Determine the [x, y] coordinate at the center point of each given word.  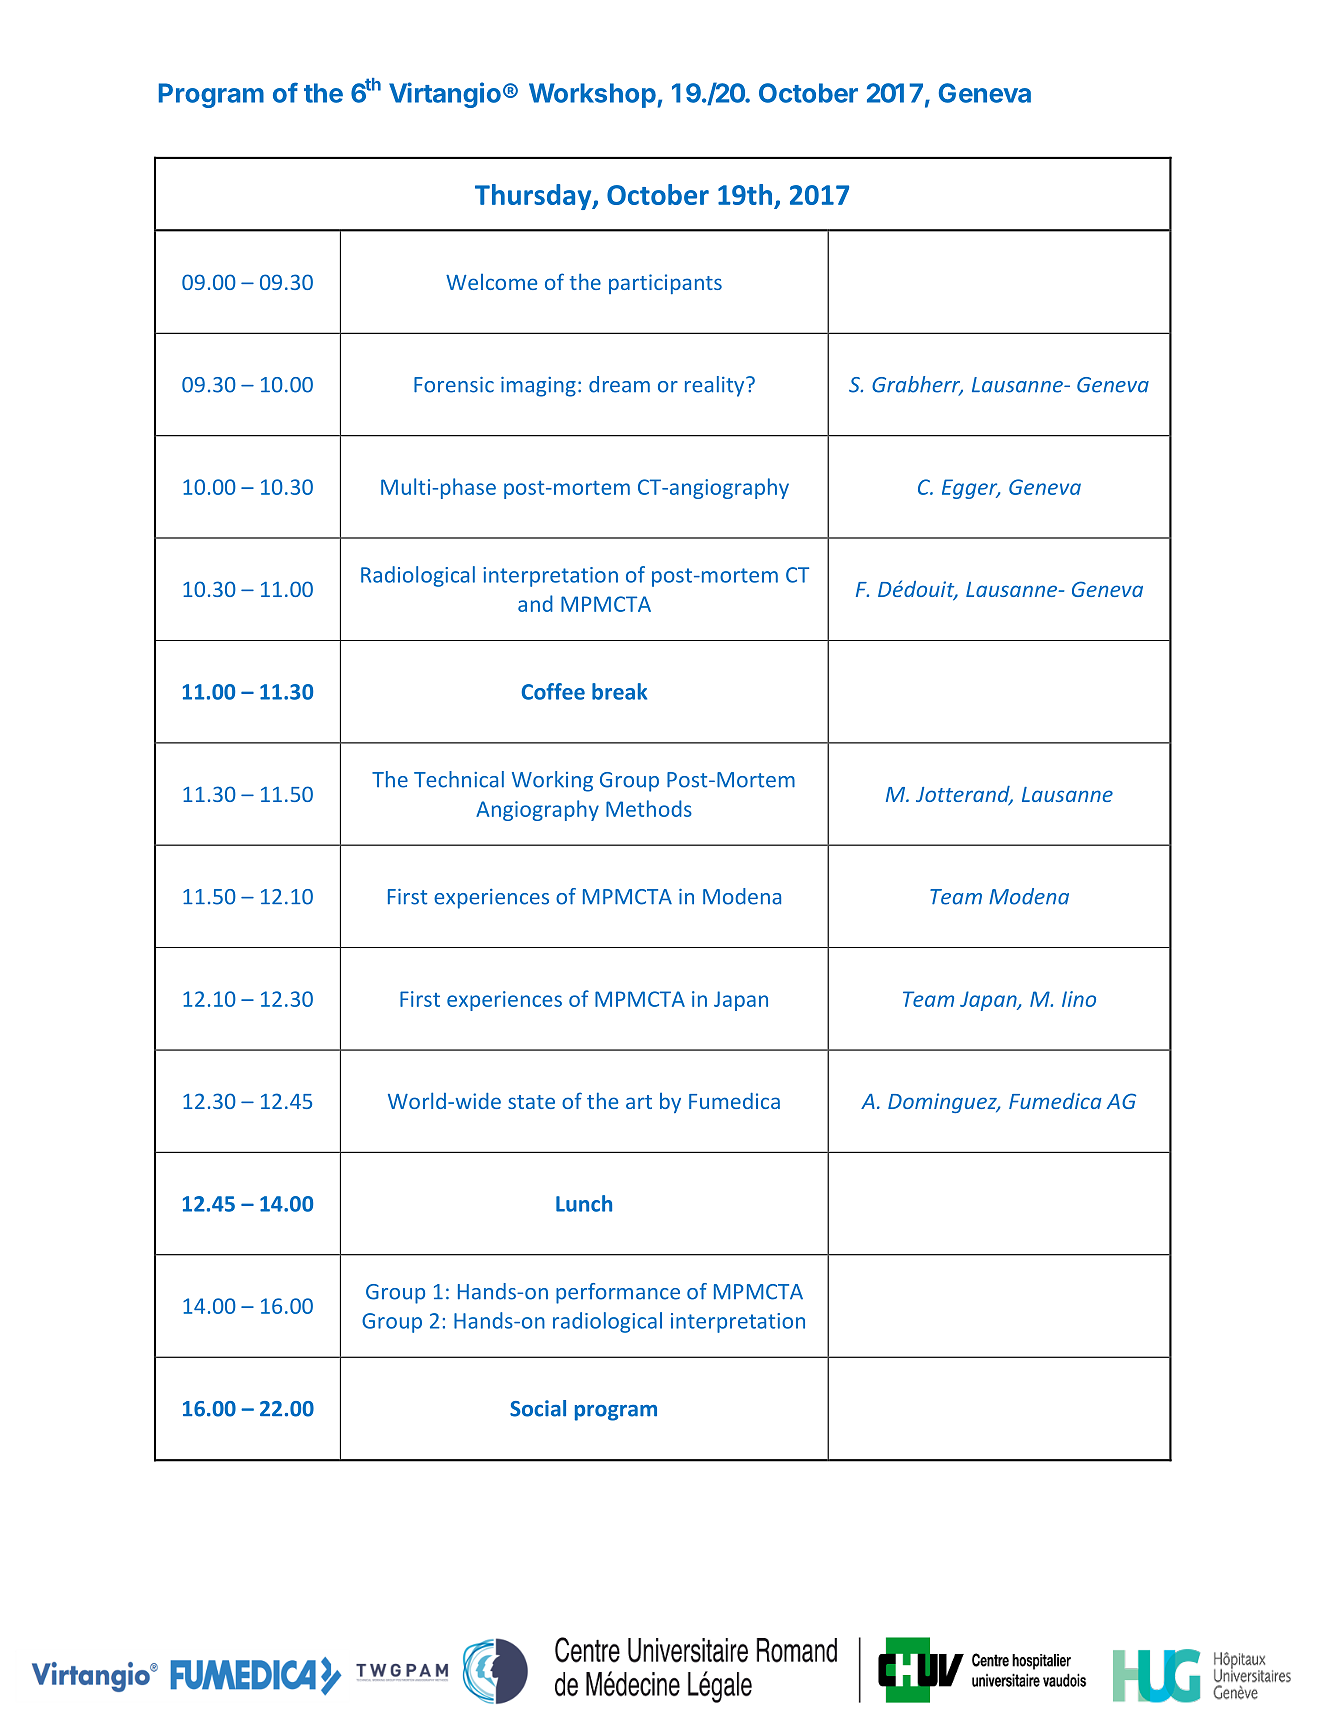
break [619, 691]
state [531, 1102]
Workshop [593, 95]
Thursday [534, 197]
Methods [649, 808]
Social [538, 1408]
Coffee [553, 691]
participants [665, 284]
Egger [971, 489]
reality [716, 386]
